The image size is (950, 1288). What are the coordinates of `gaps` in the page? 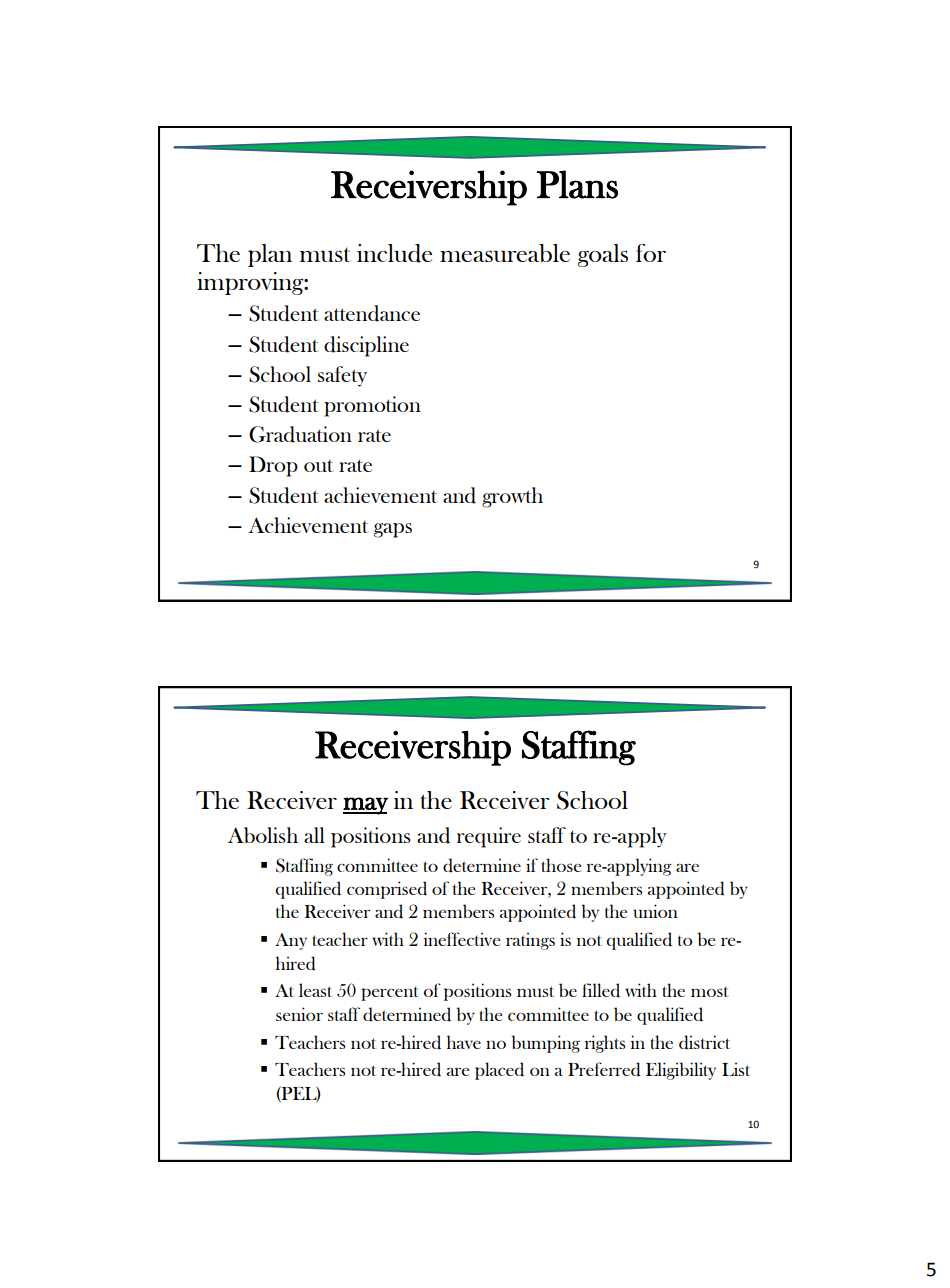 It's located at (393, 530).
